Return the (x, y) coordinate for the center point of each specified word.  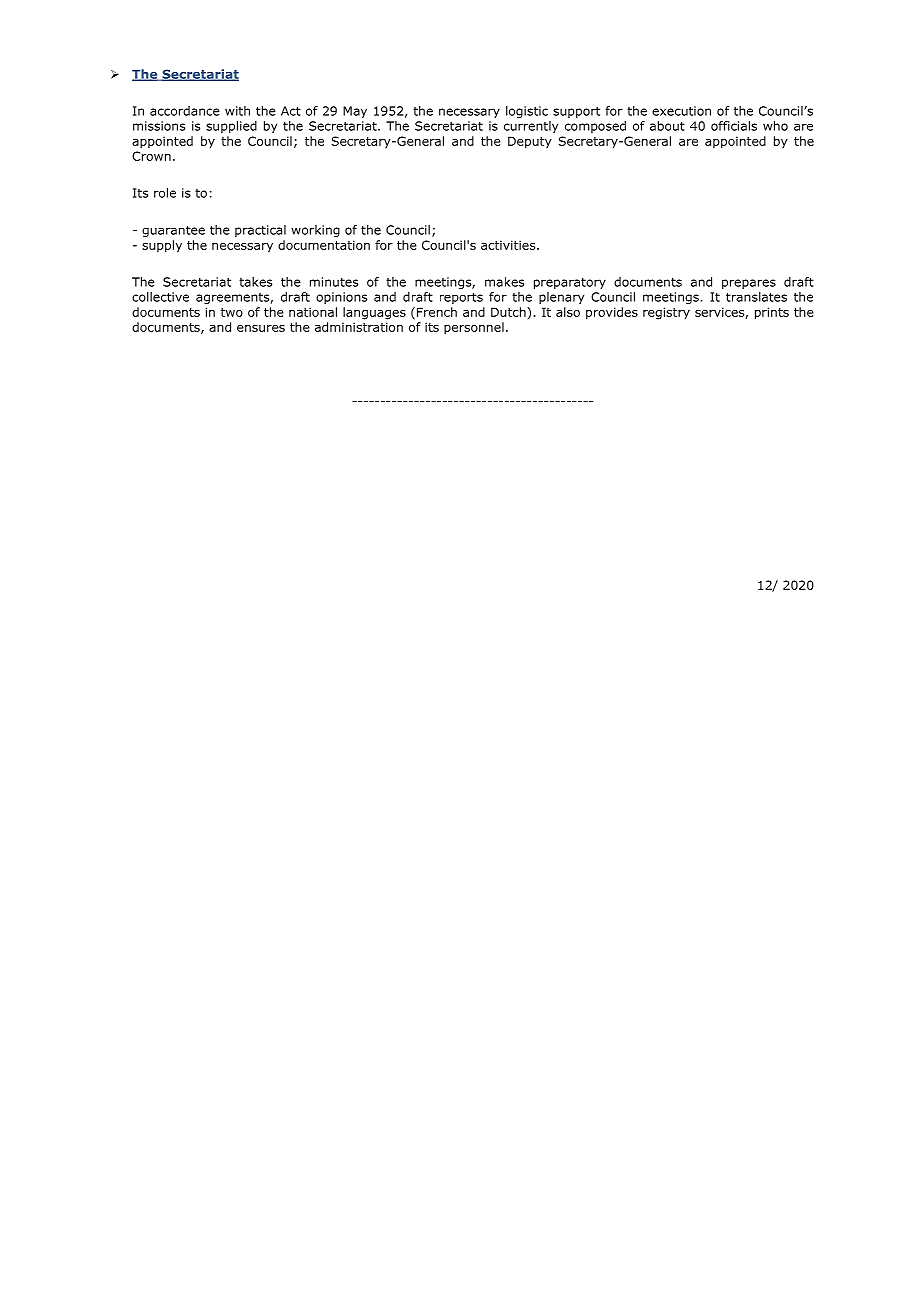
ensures (261, 328)
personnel (474, 328)
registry (666, 313)
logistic (527, 112)
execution (681, 111)
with (237, 111)
